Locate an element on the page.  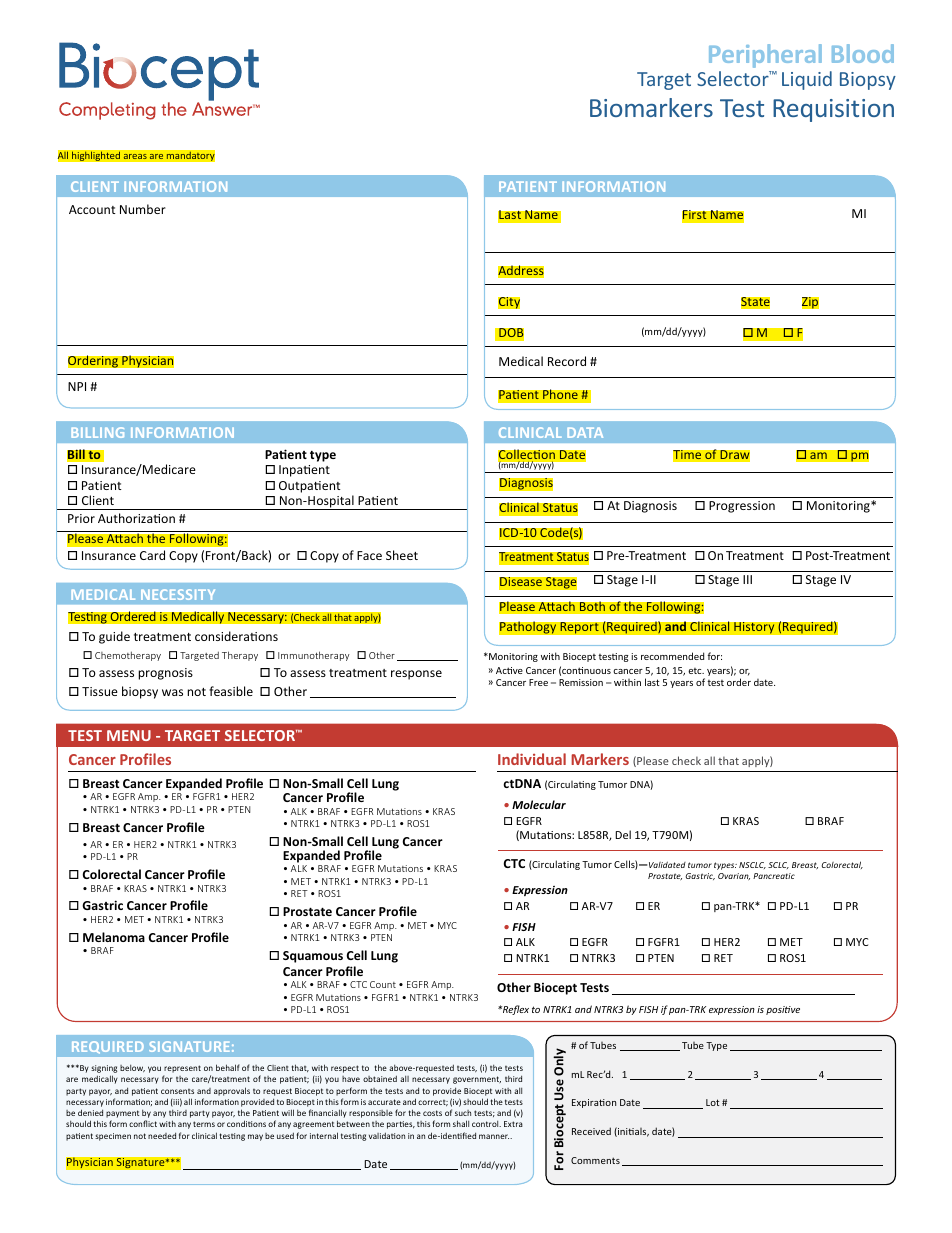
needed is located at coordinates (162, 1135).
